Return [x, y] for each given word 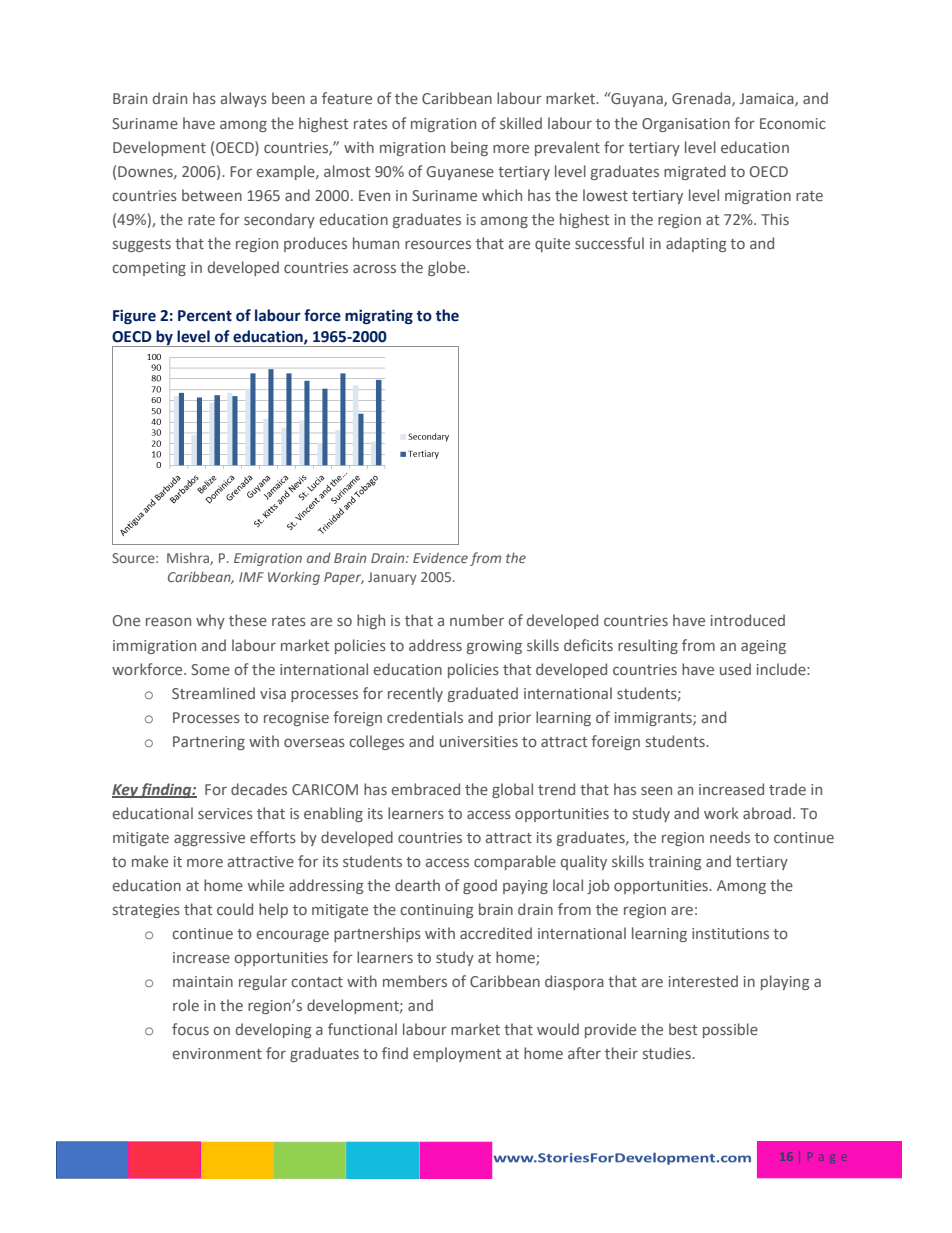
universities [479, 741]
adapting [696, 244]
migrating [379, 317]
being [469, 148]
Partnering [209, 743]
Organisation [686, 125]
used [735, 669]
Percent [205, 316]
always [244, 99]
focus [190, 1029]
